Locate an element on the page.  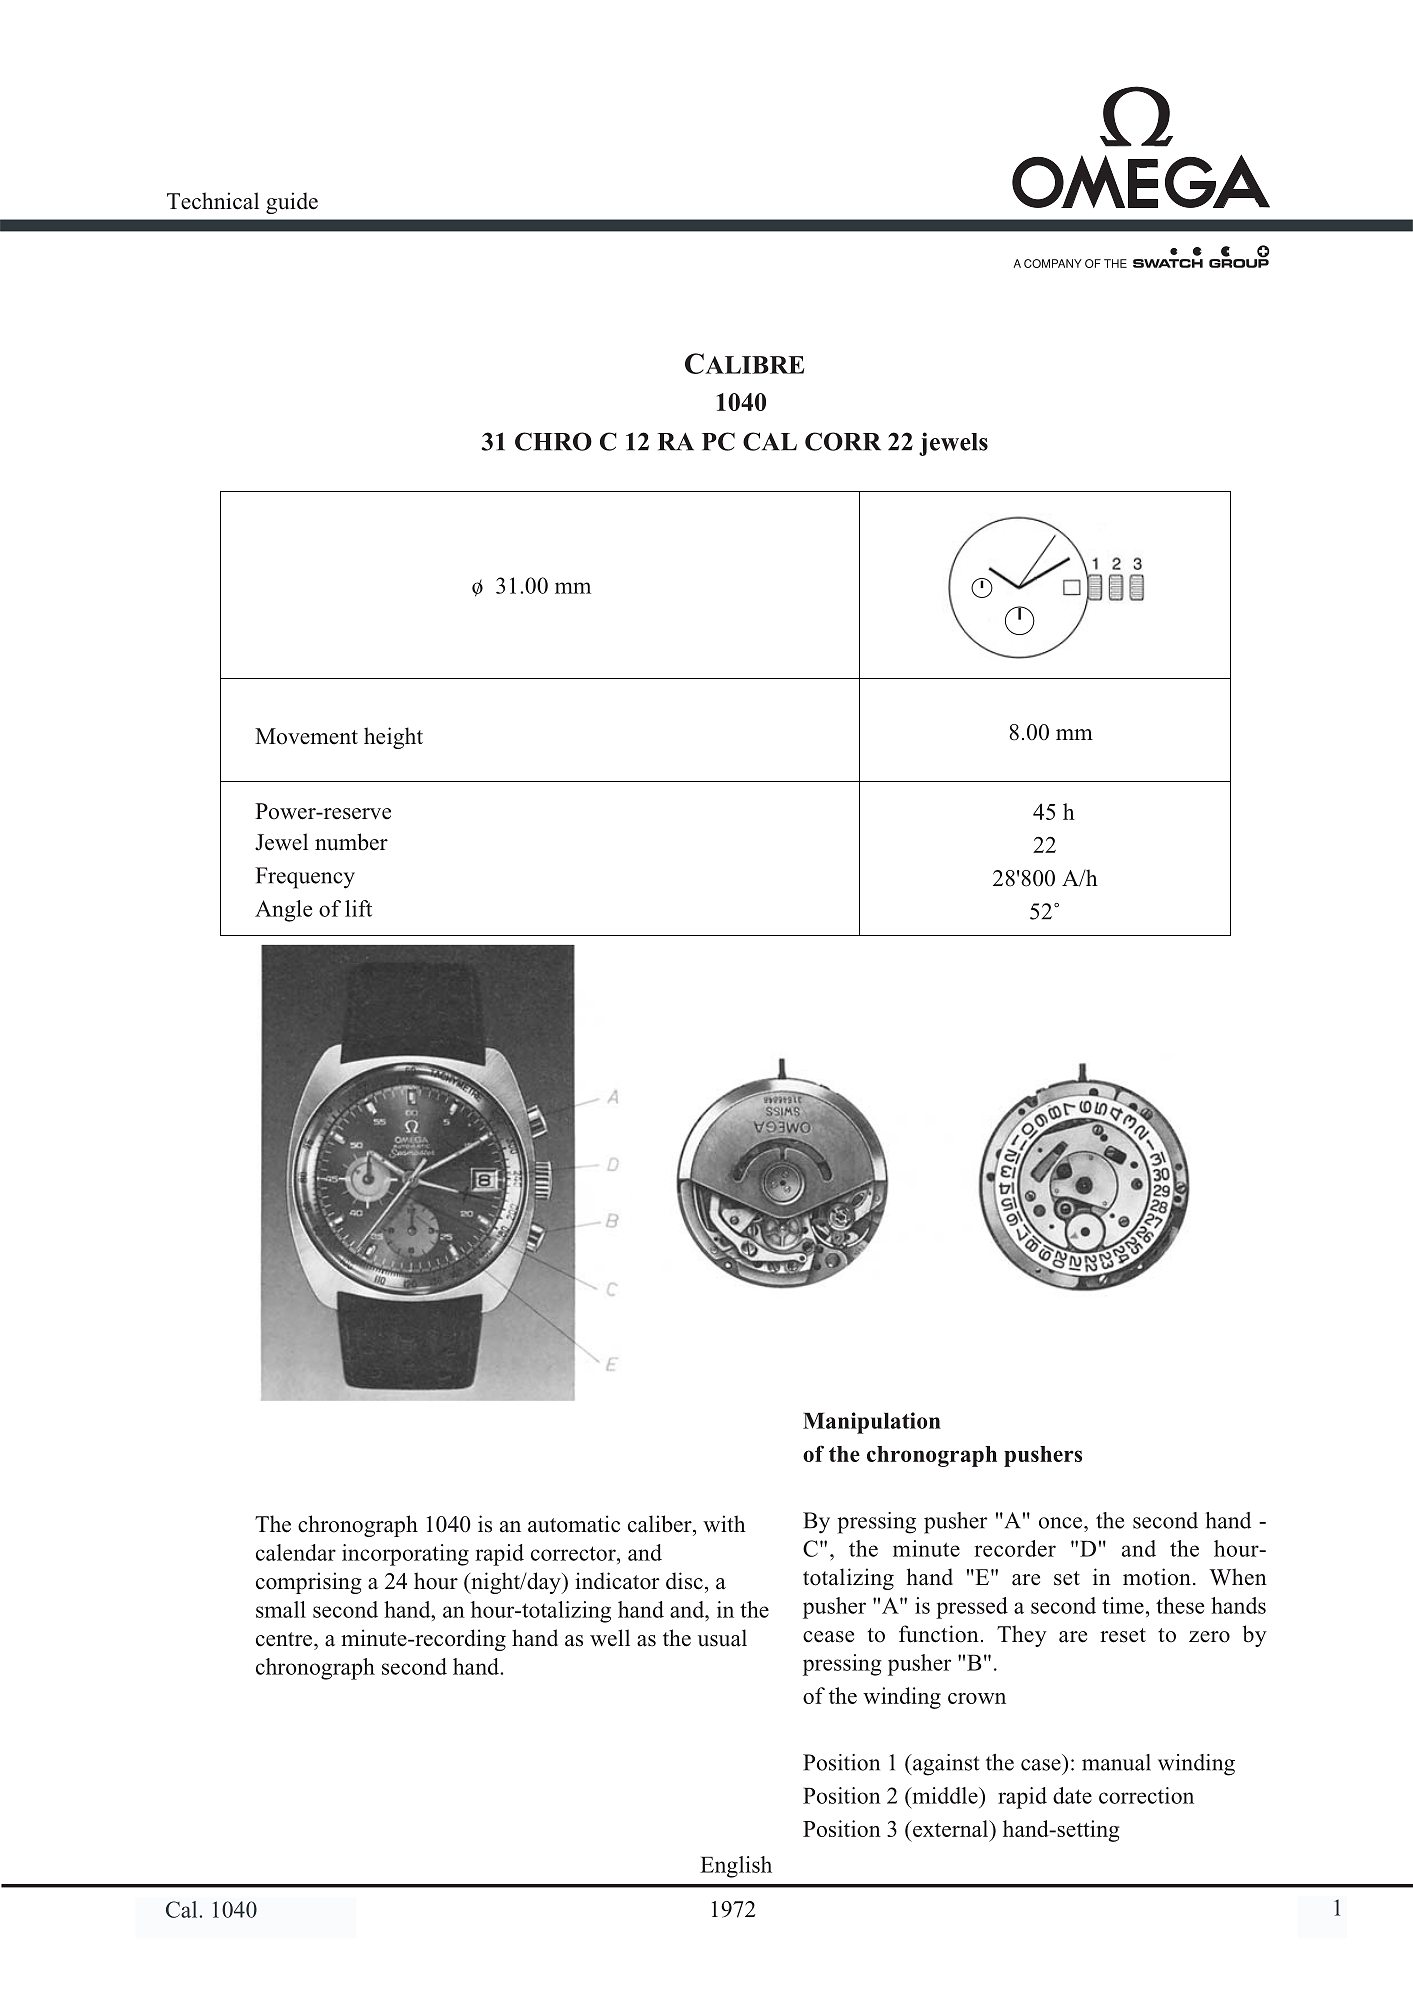
centre is located at coordinates (285, 1639).
